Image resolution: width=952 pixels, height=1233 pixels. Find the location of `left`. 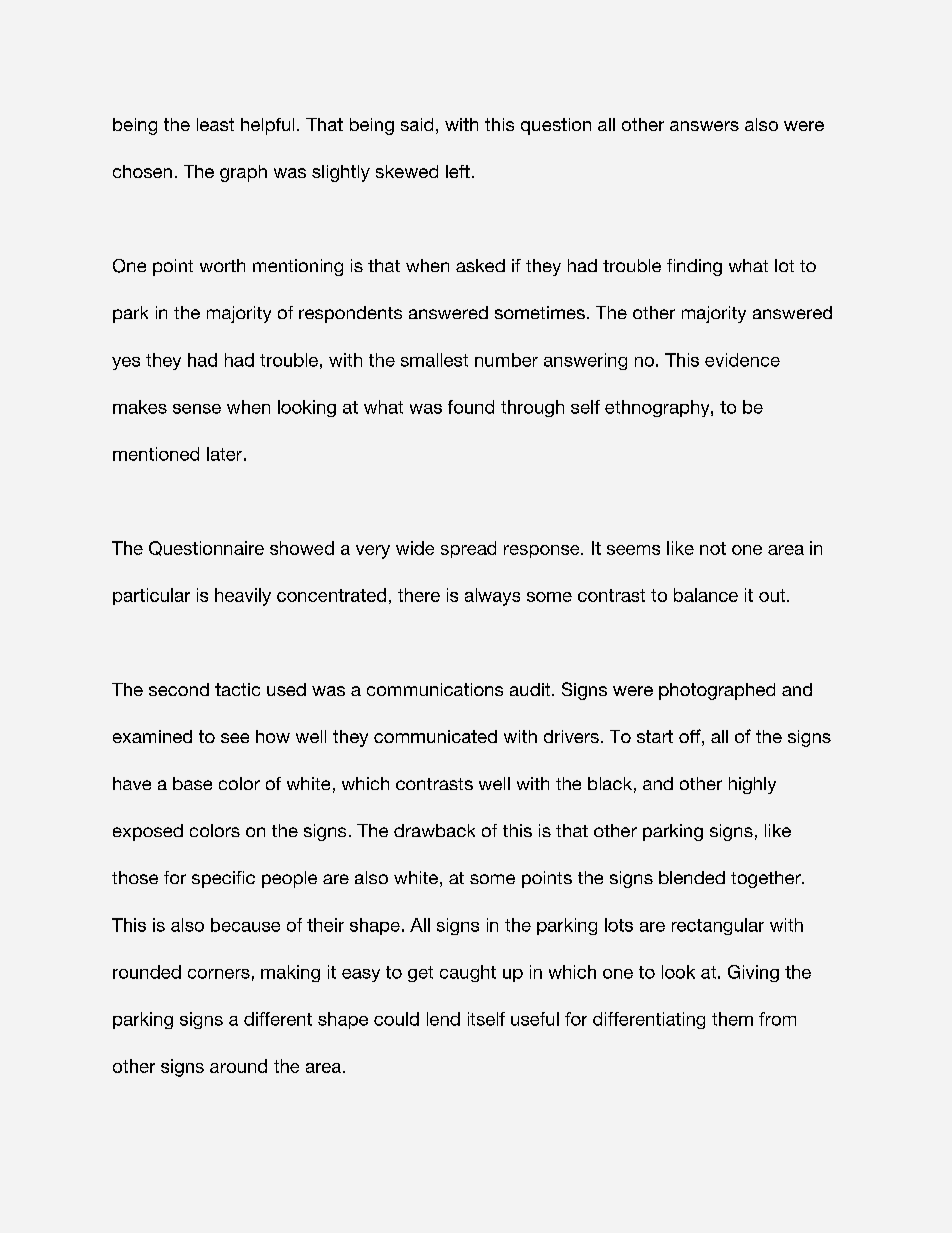

left is located at coordinates (458, 171).
